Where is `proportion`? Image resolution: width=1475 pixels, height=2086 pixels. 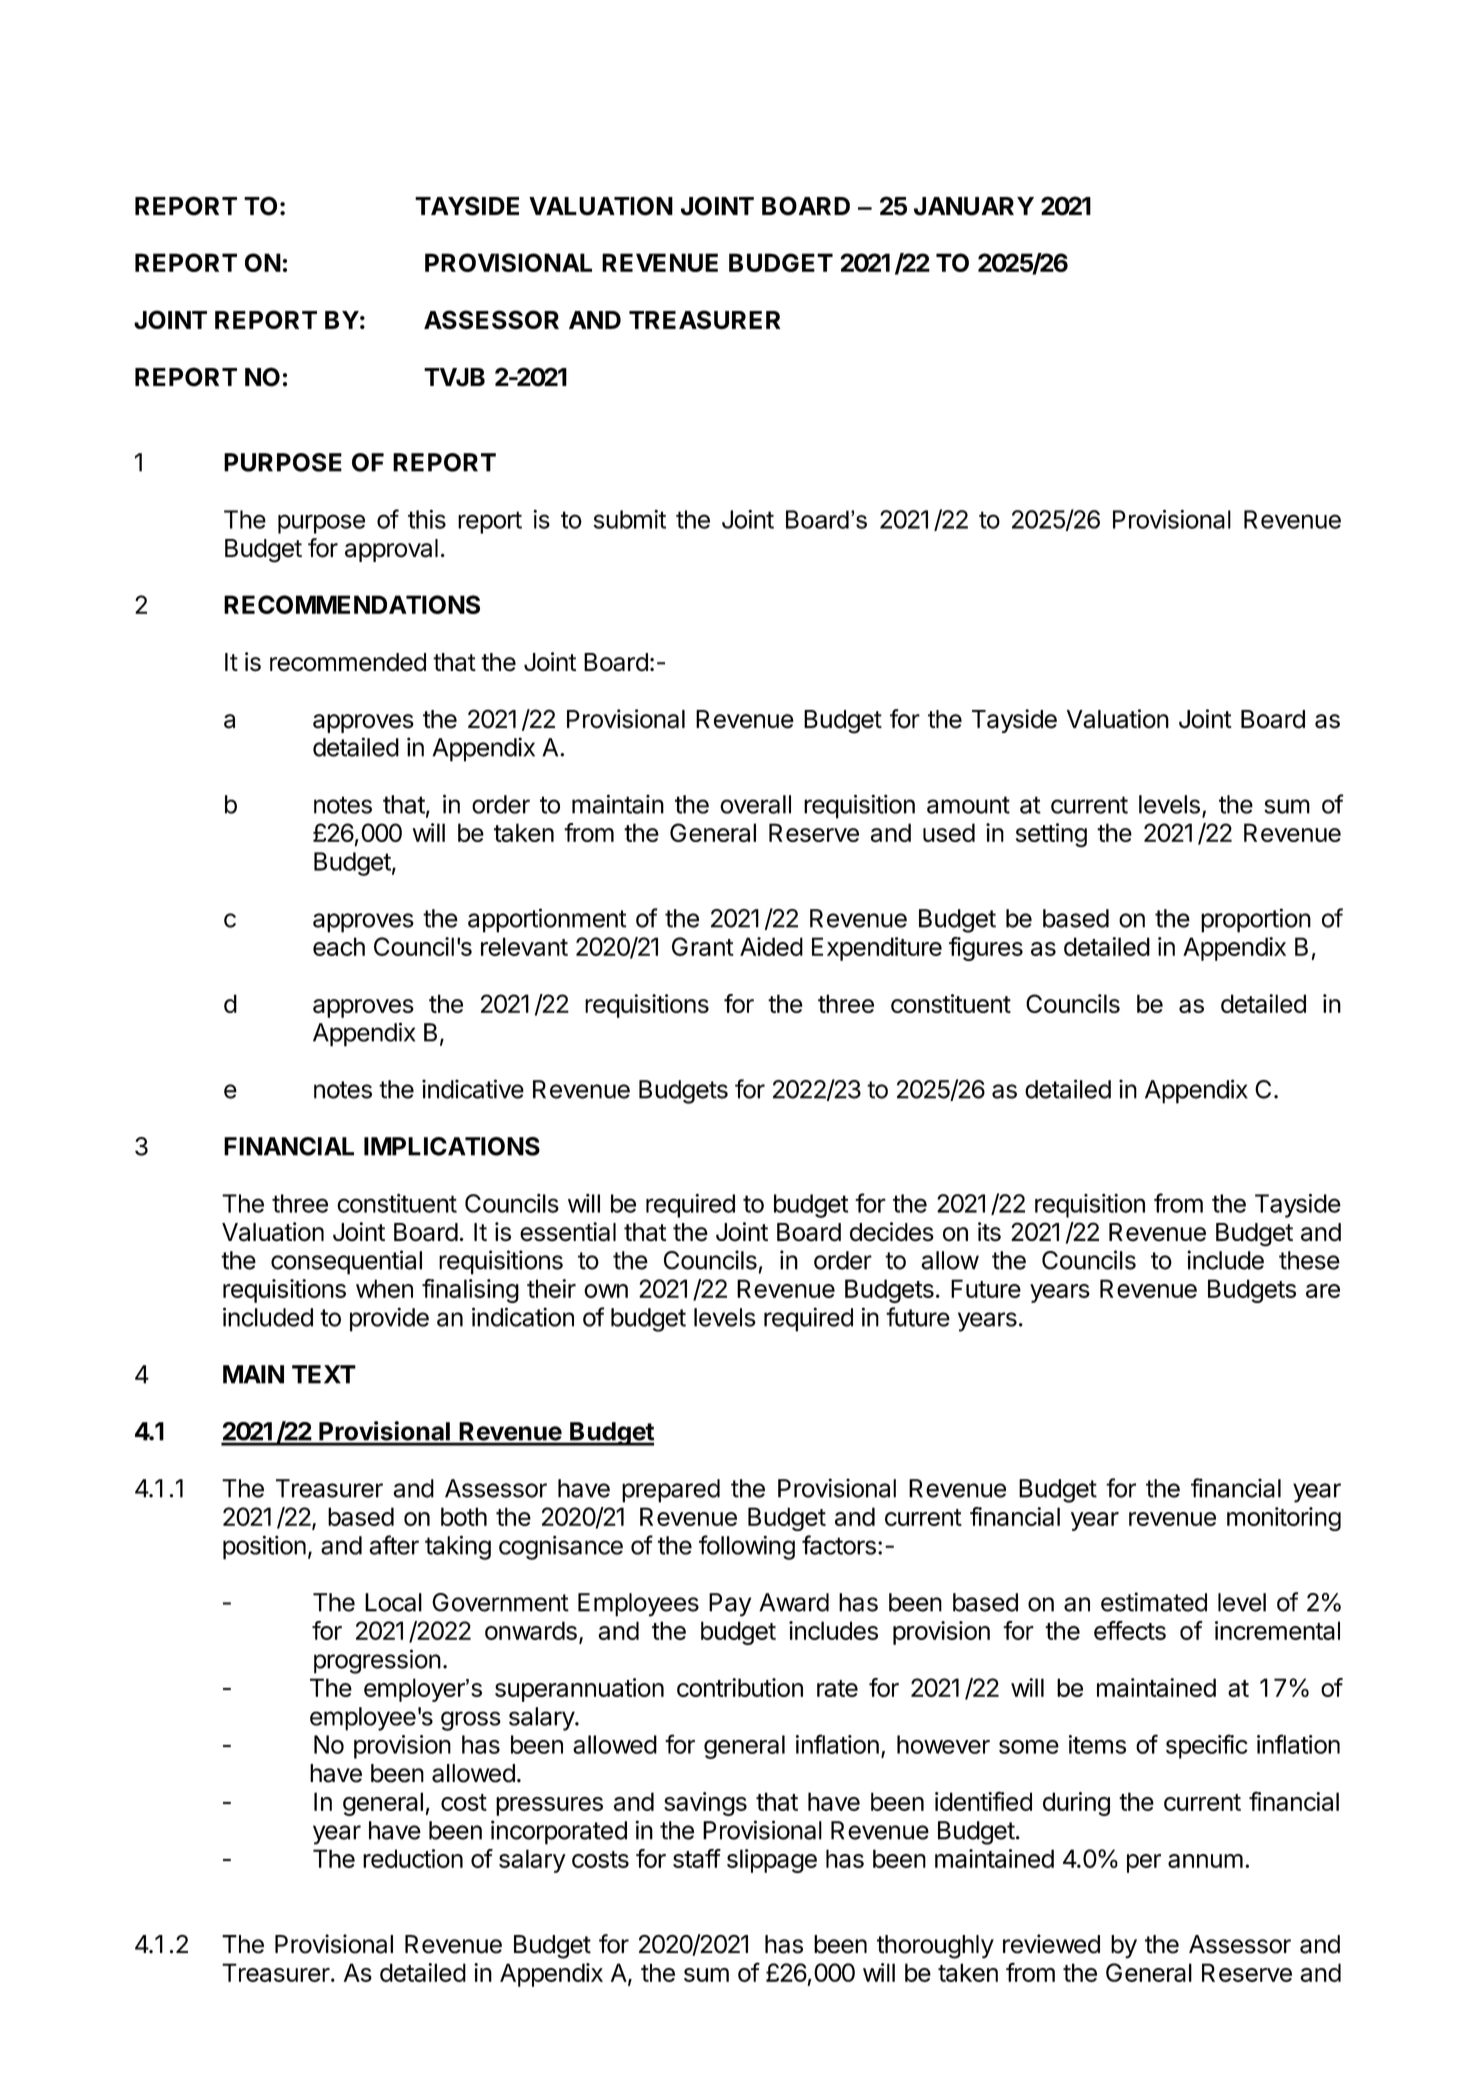 proportion is located at coordinates (1256, 920).
